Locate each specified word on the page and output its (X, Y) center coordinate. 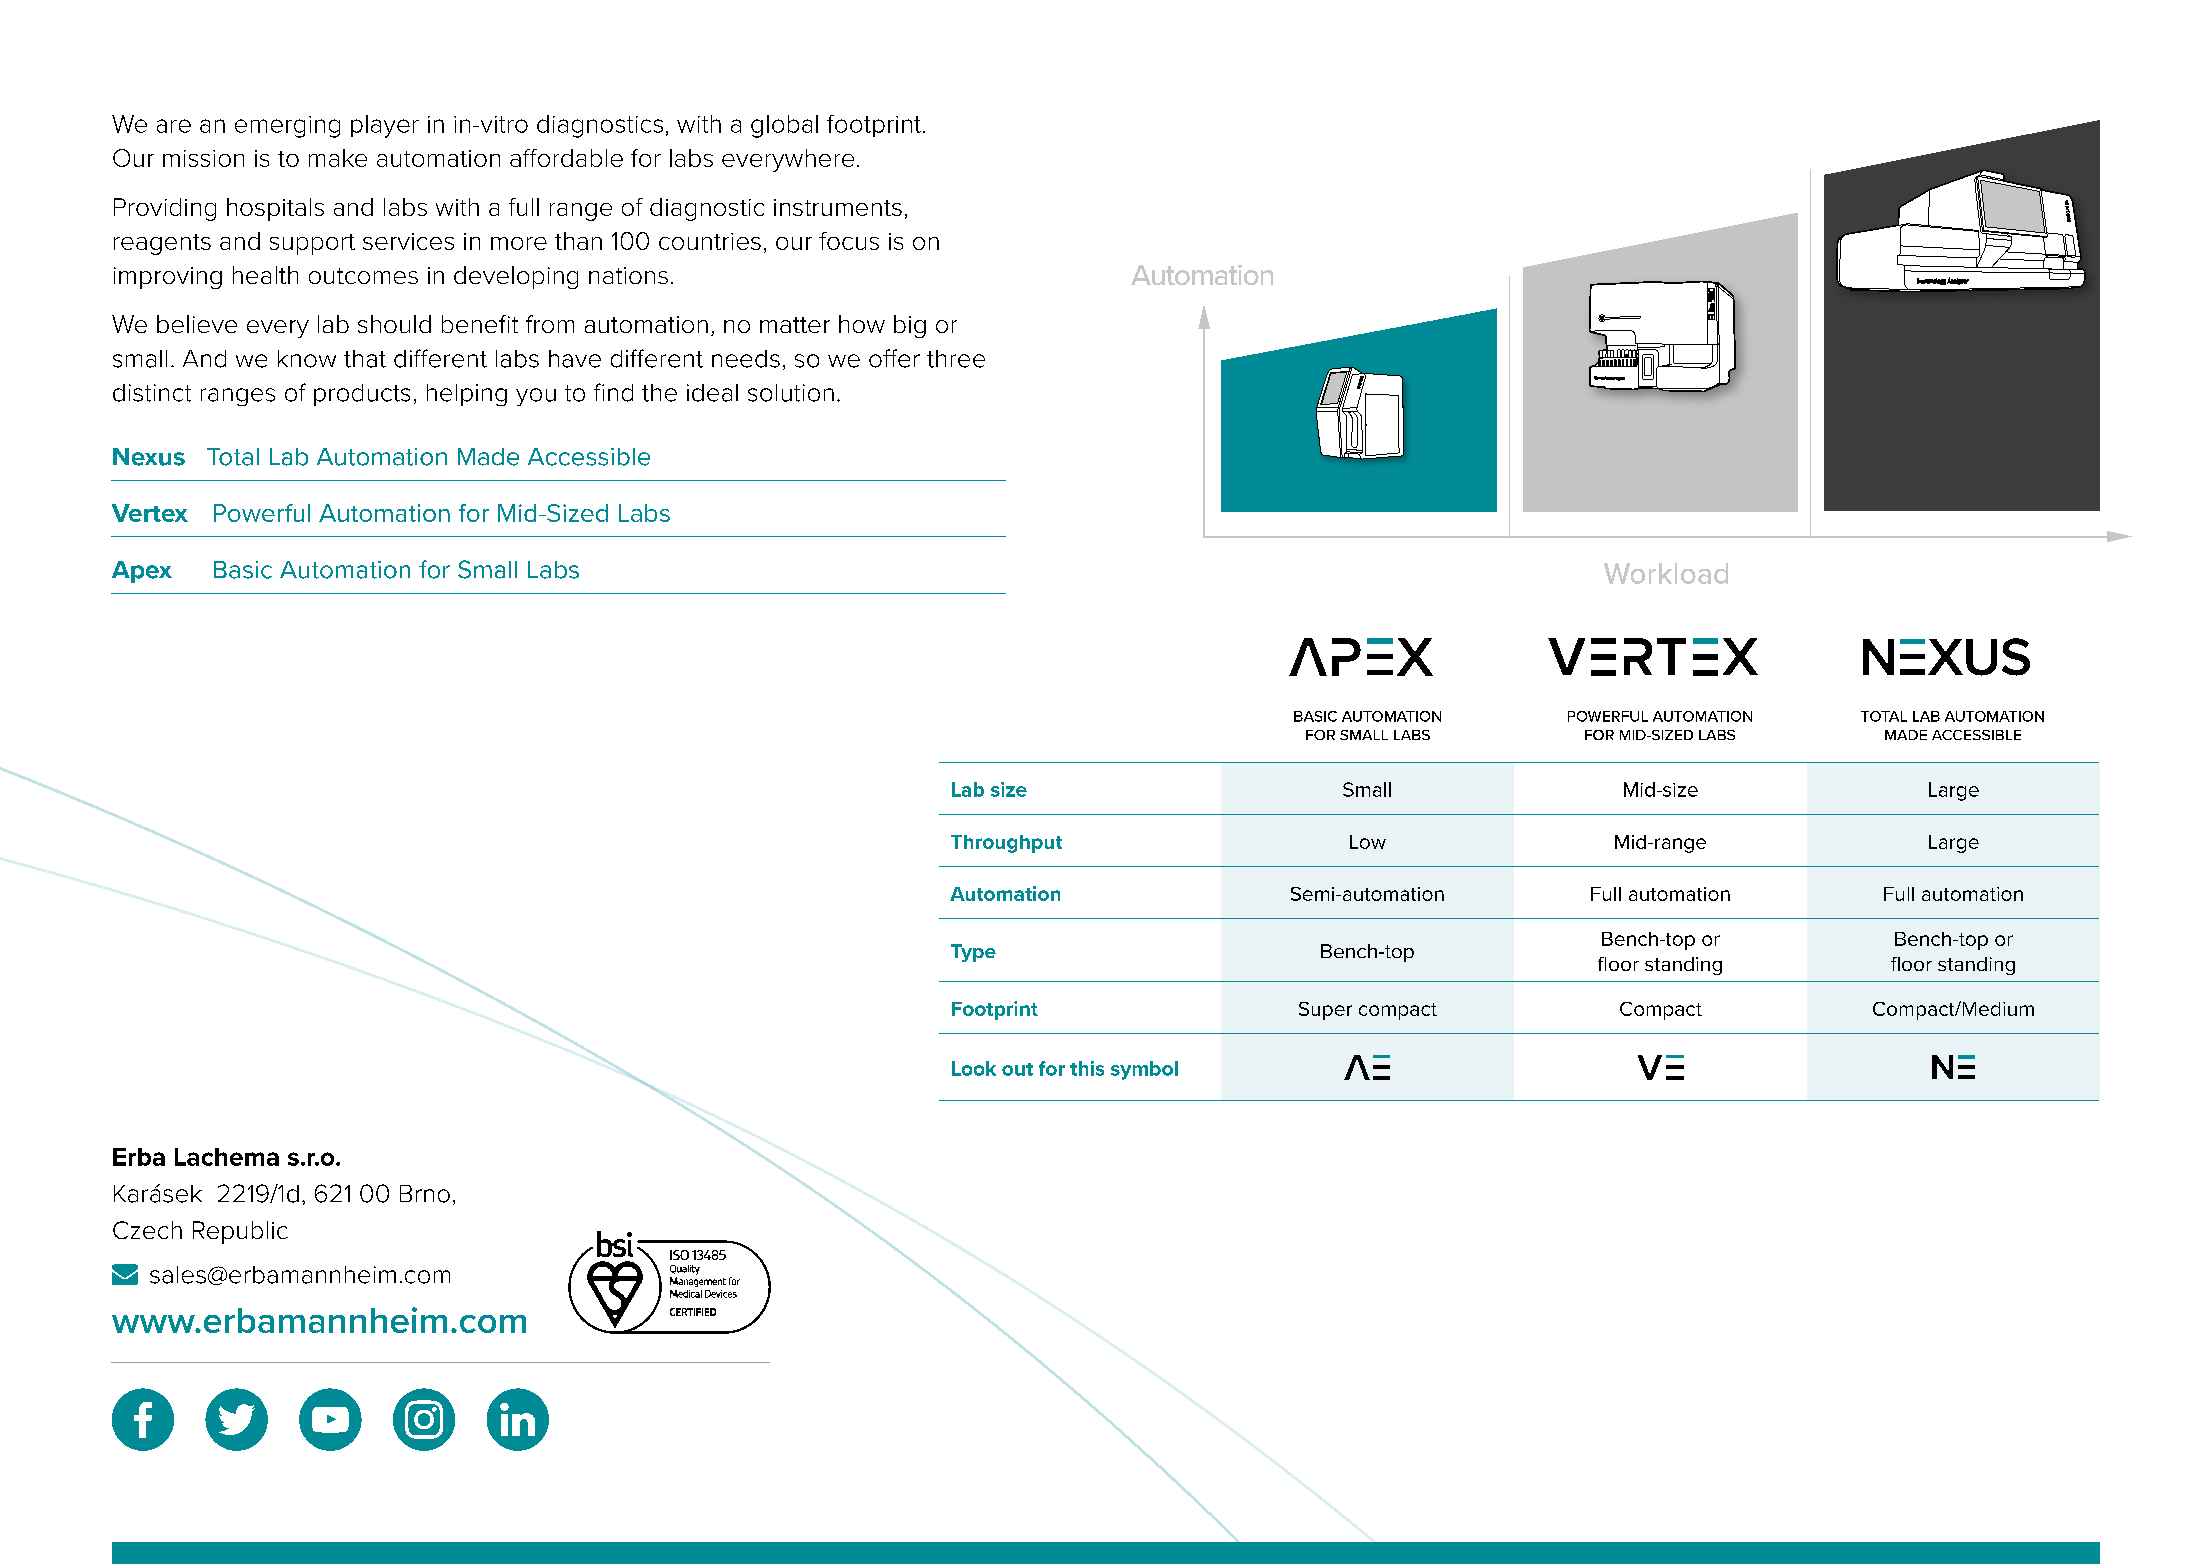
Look (974, 1068)
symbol (1144, 1070)
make (338, 158)
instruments (838, 207)
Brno (425, 1194)
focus (849, 241)
